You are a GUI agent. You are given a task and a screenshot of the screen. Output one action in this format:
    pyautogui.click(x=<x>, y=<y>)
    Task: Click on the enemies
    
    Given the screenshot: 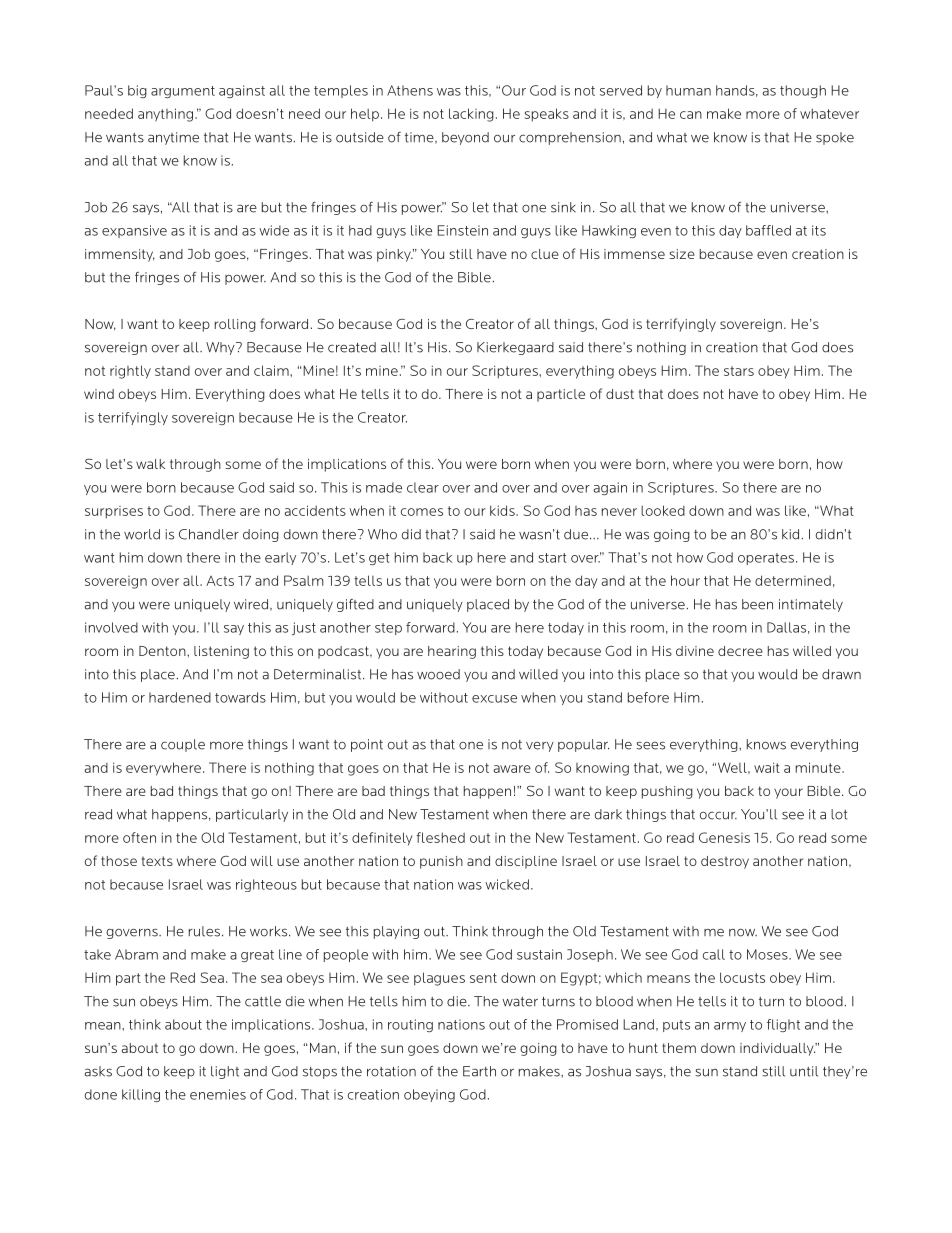 What is the action you would take?
    pyautogui.click(x=218, y=1094)
